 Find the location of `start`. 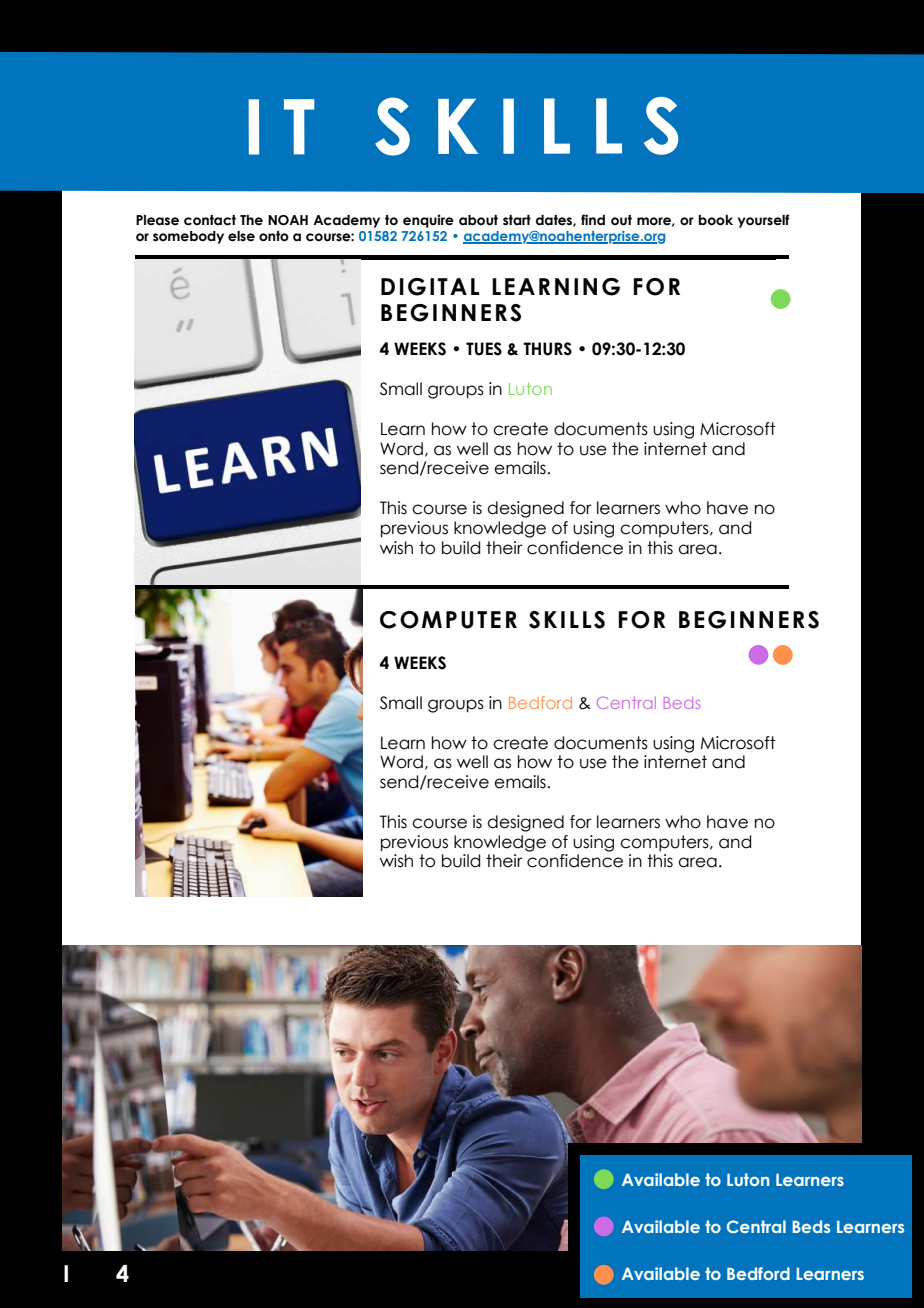

start is located at coordinates (517, 220).
